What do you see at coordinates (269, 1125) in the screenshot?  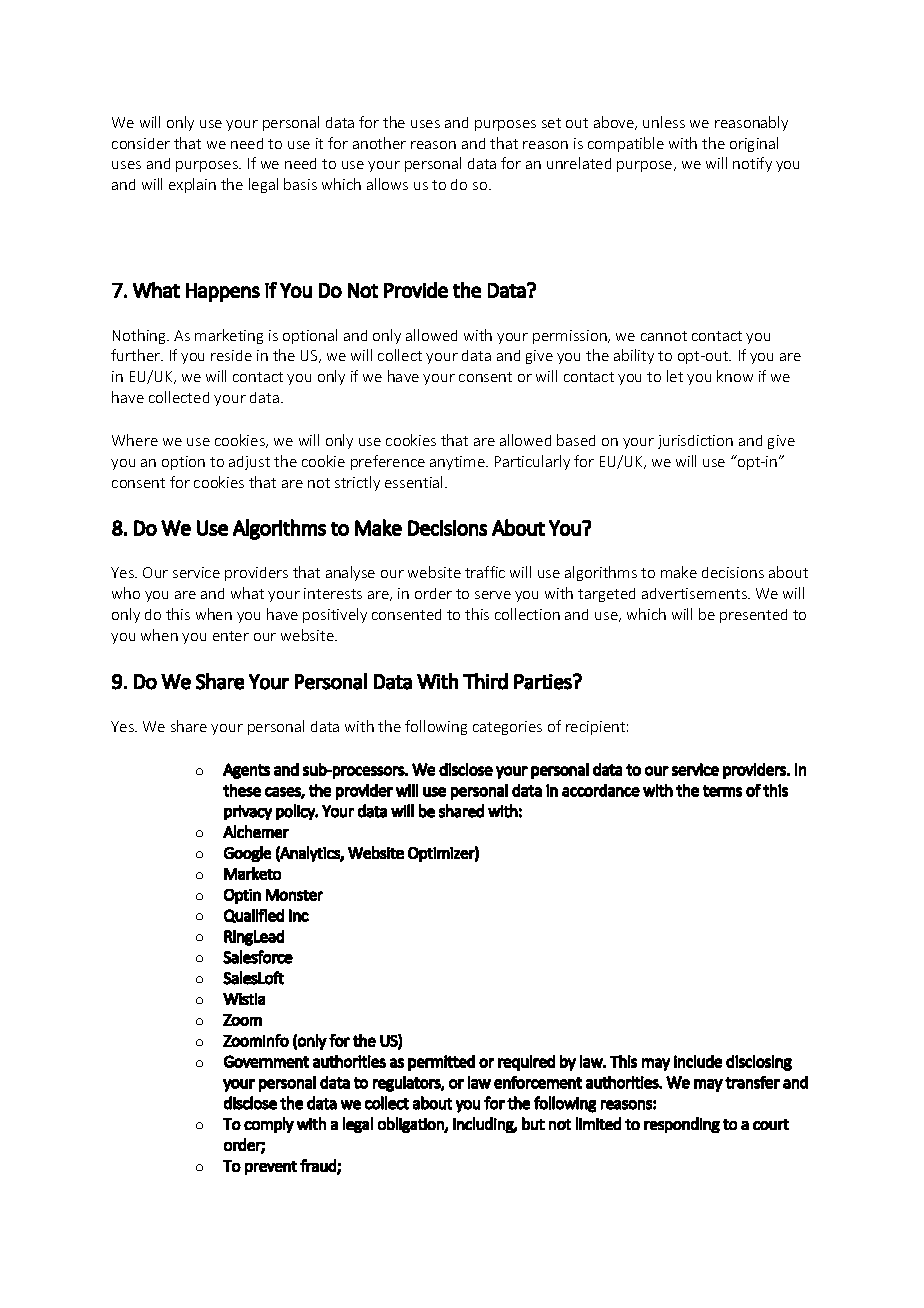 I see `comply` at bounding box center [269, 1125].
